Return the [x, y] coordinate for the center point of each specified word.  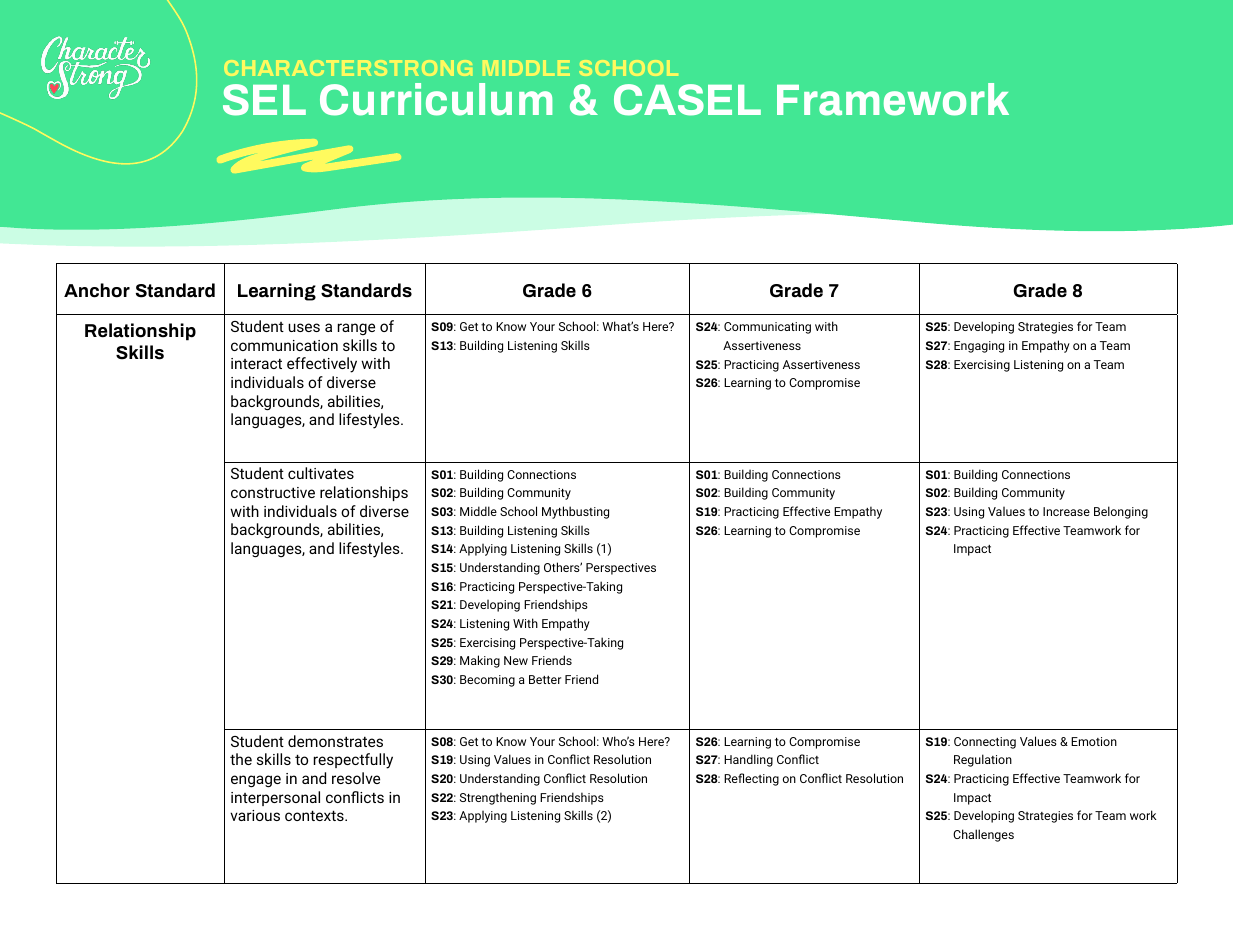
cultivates [321, 473]
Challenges [983, 835]
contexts [315, 815]
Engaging [979, 347]
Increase [1066, 511]
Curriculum [436, 99]
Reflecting [751, 779]
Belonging [1121, 512]
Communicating [767, 328]
